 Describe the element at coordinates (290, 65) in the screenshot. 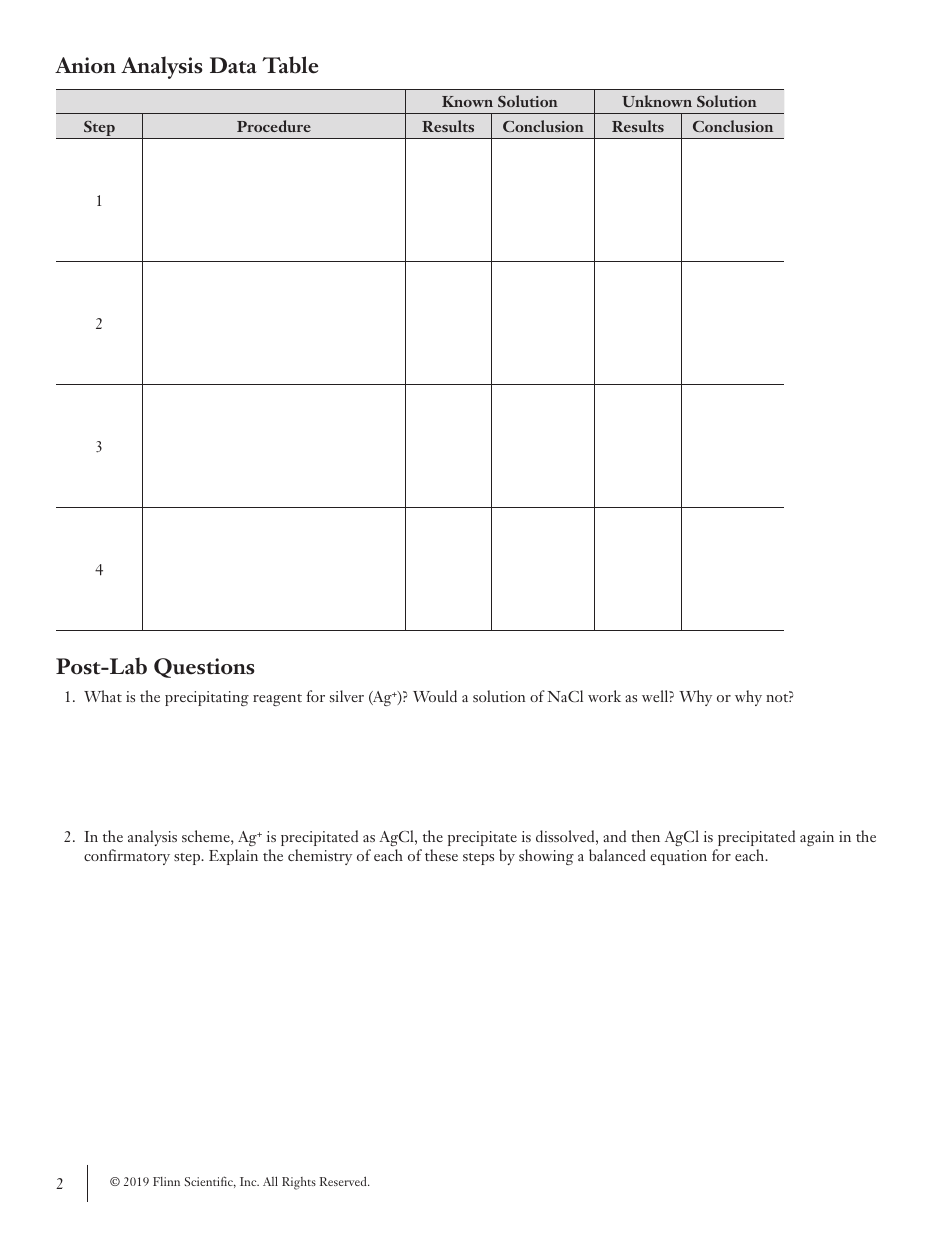

I see `Table` at that location.
